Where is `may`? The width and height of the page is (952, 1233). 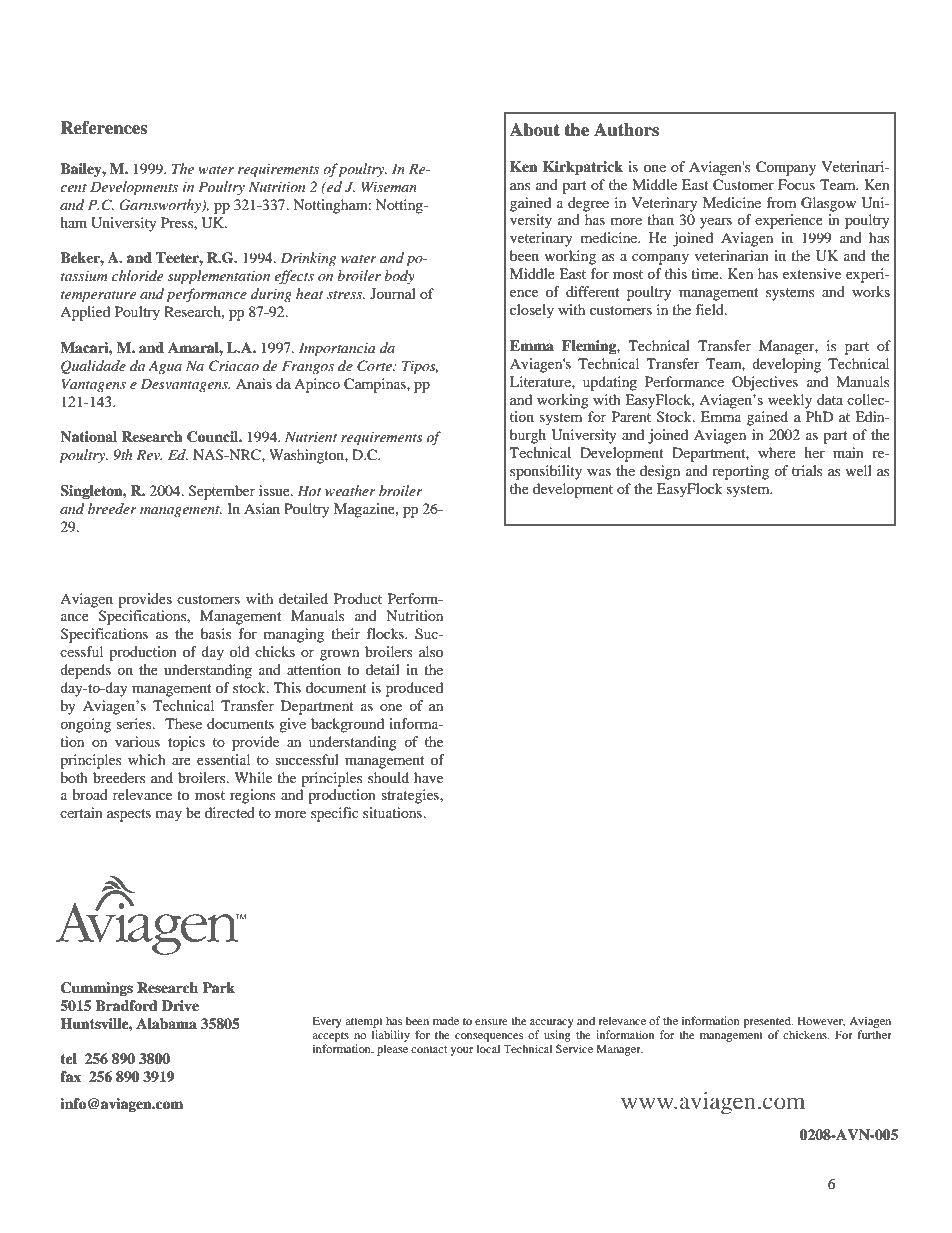 may is located at coordinates (169, 816).
